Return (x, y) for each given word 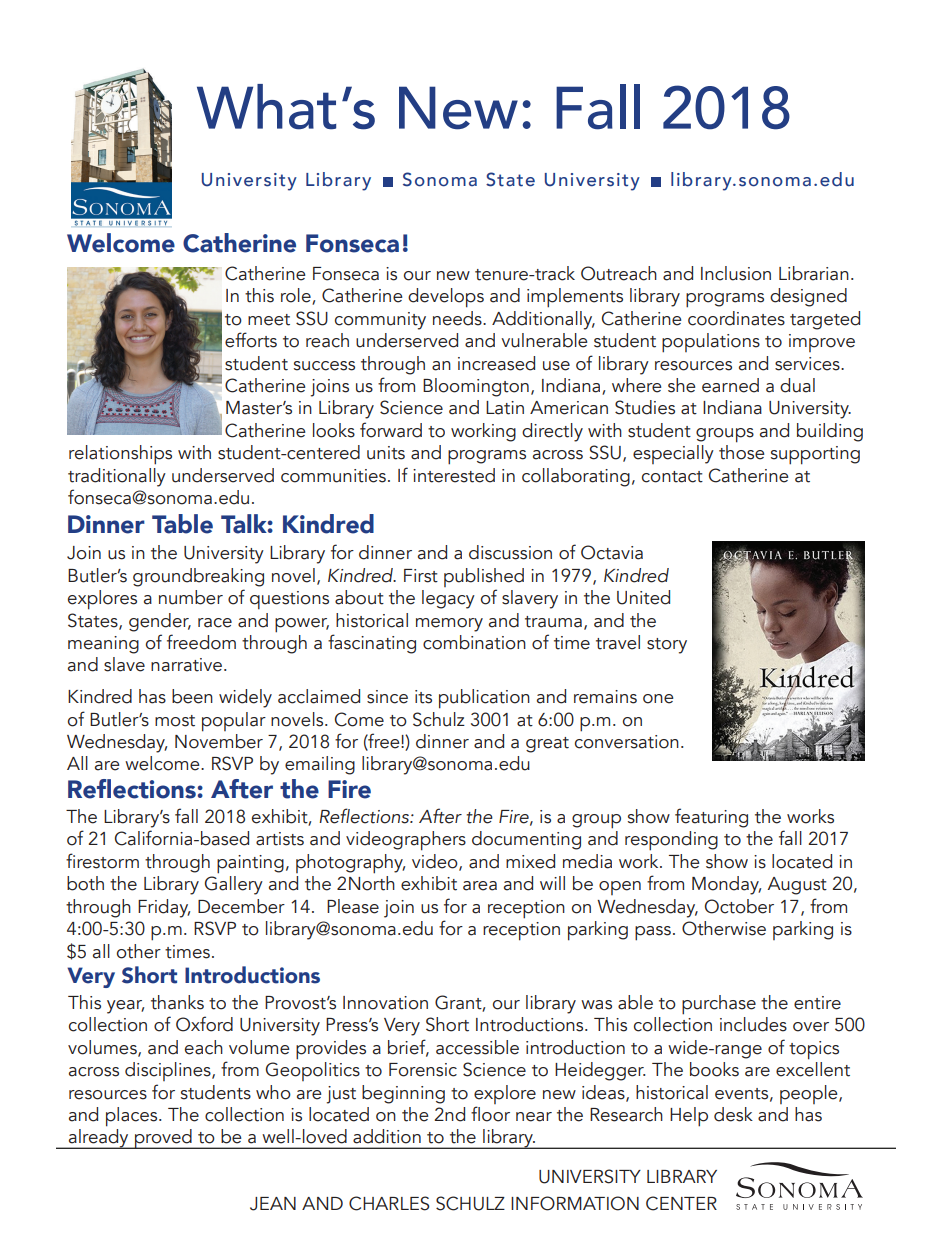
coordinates (736, 318)
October (739, 906)
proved (163, 1139)
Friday (164, 908)
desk (733, 1114)
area (480, 886)
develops (446, 298)
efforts (251, 340)
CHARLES (389, 1203)
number (191, 597)
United (643, 597)
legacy (448, 599)
